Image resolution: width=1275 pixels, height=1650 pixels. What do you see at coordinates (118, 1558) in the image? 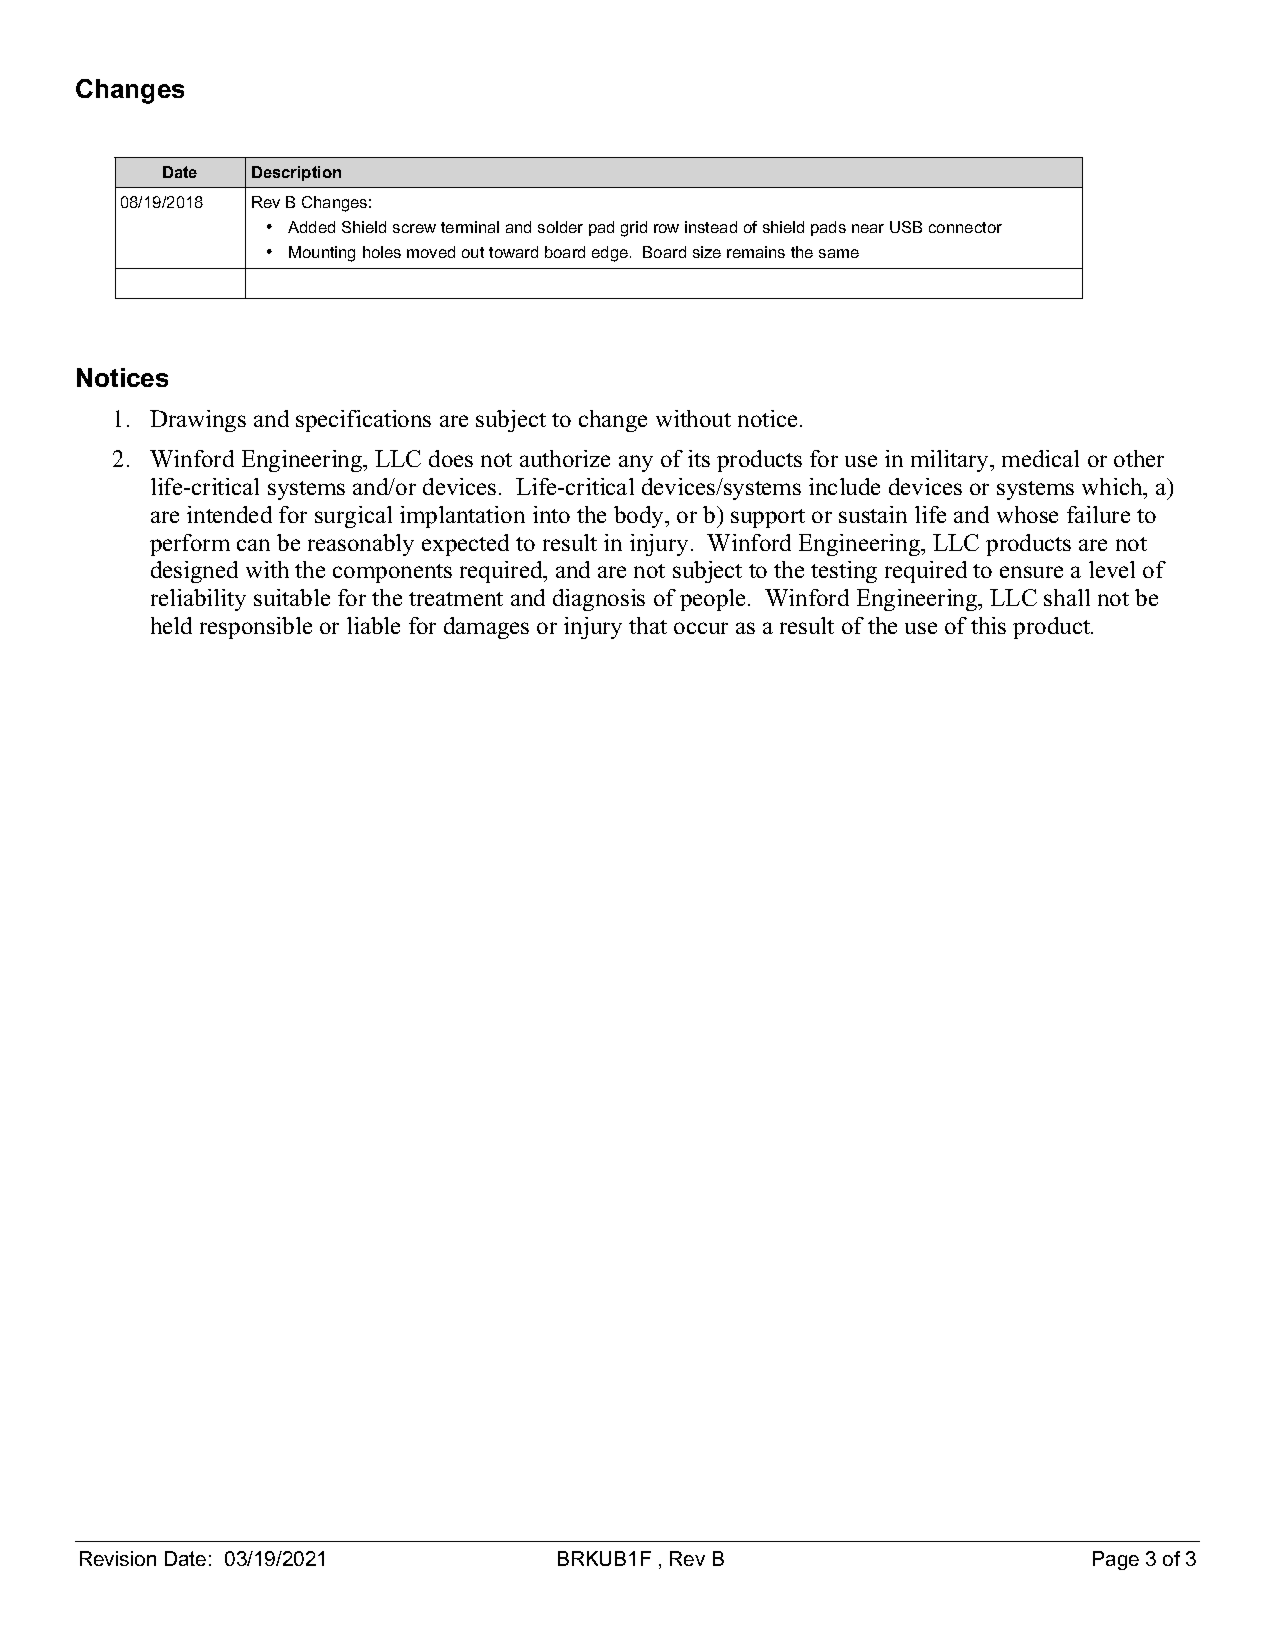
I see `Revision` at bounding box center [118, 1558].
